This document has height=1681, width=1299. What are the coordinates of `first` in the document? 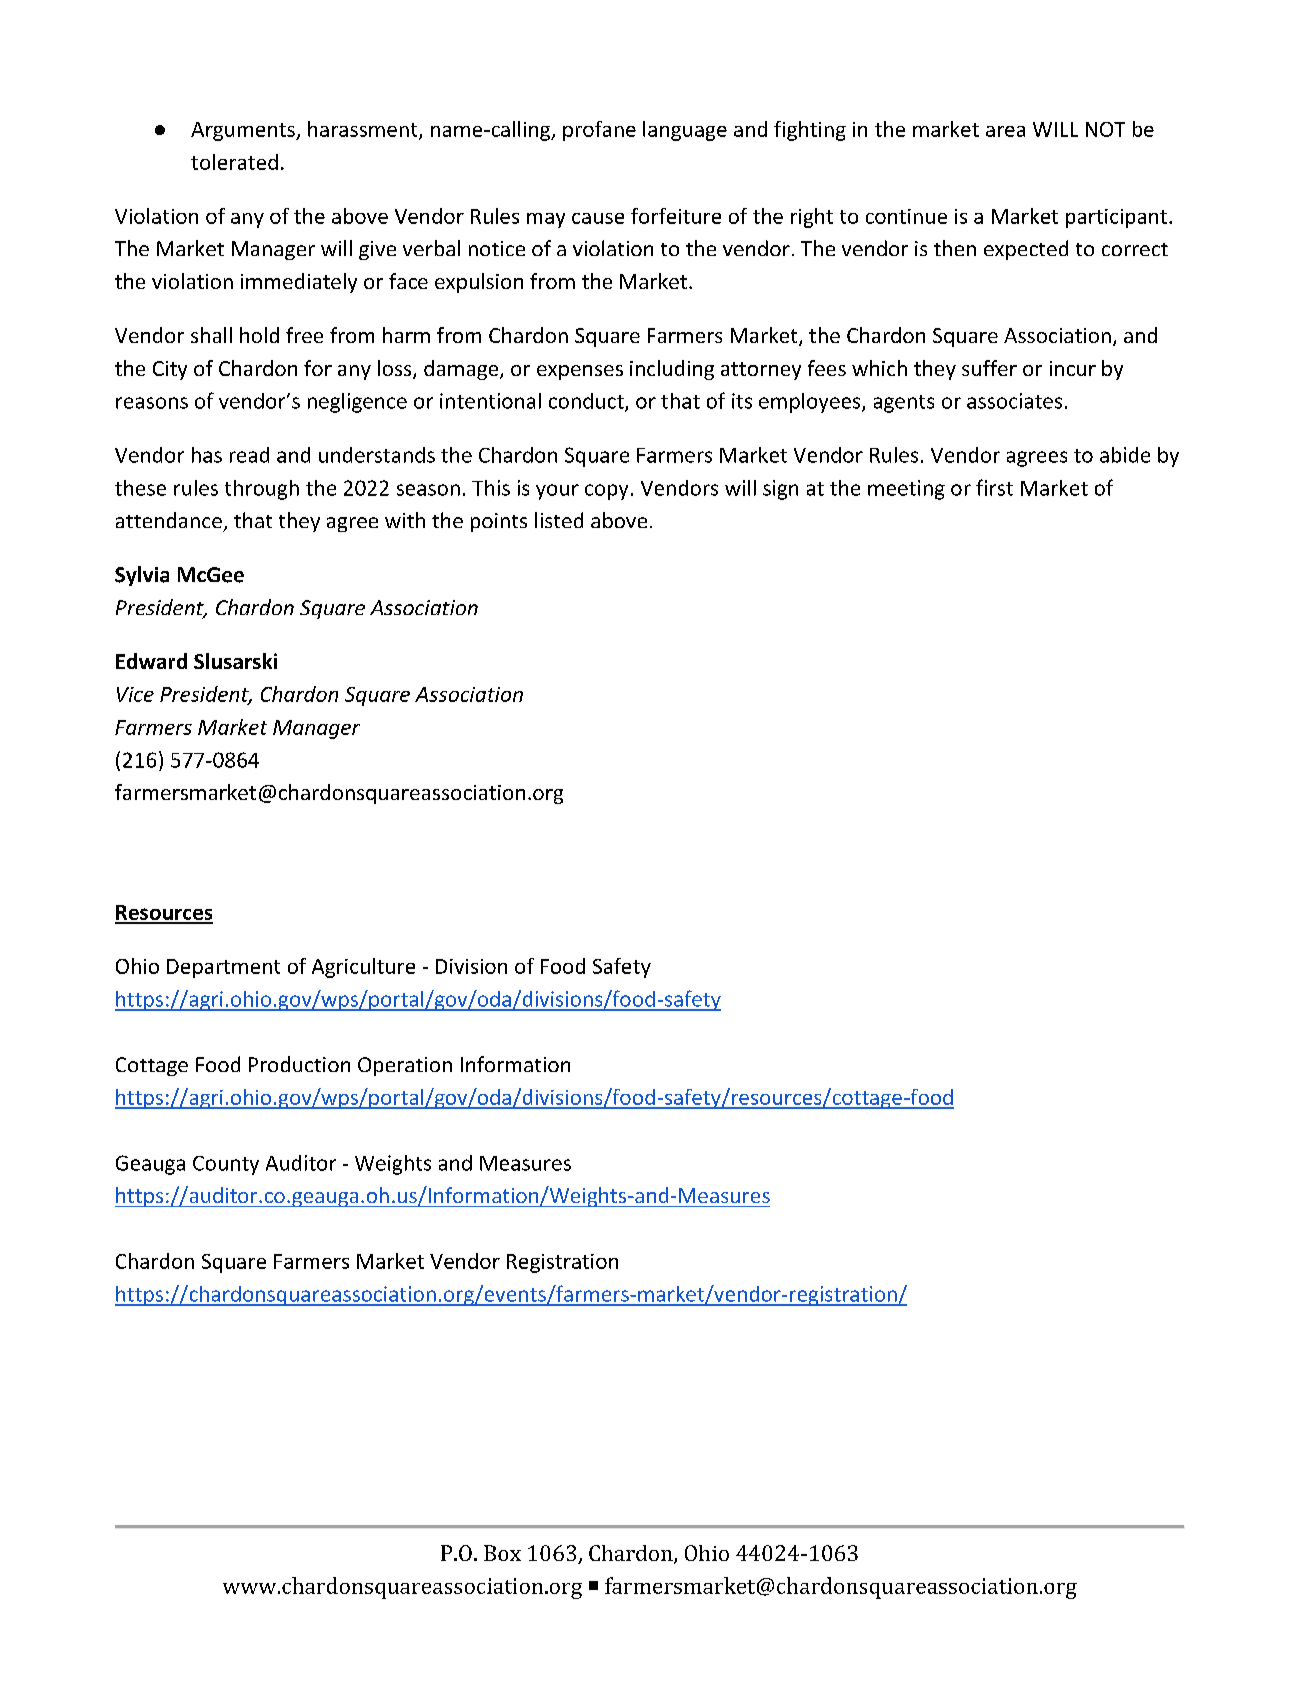 It's located at (994, 487).
